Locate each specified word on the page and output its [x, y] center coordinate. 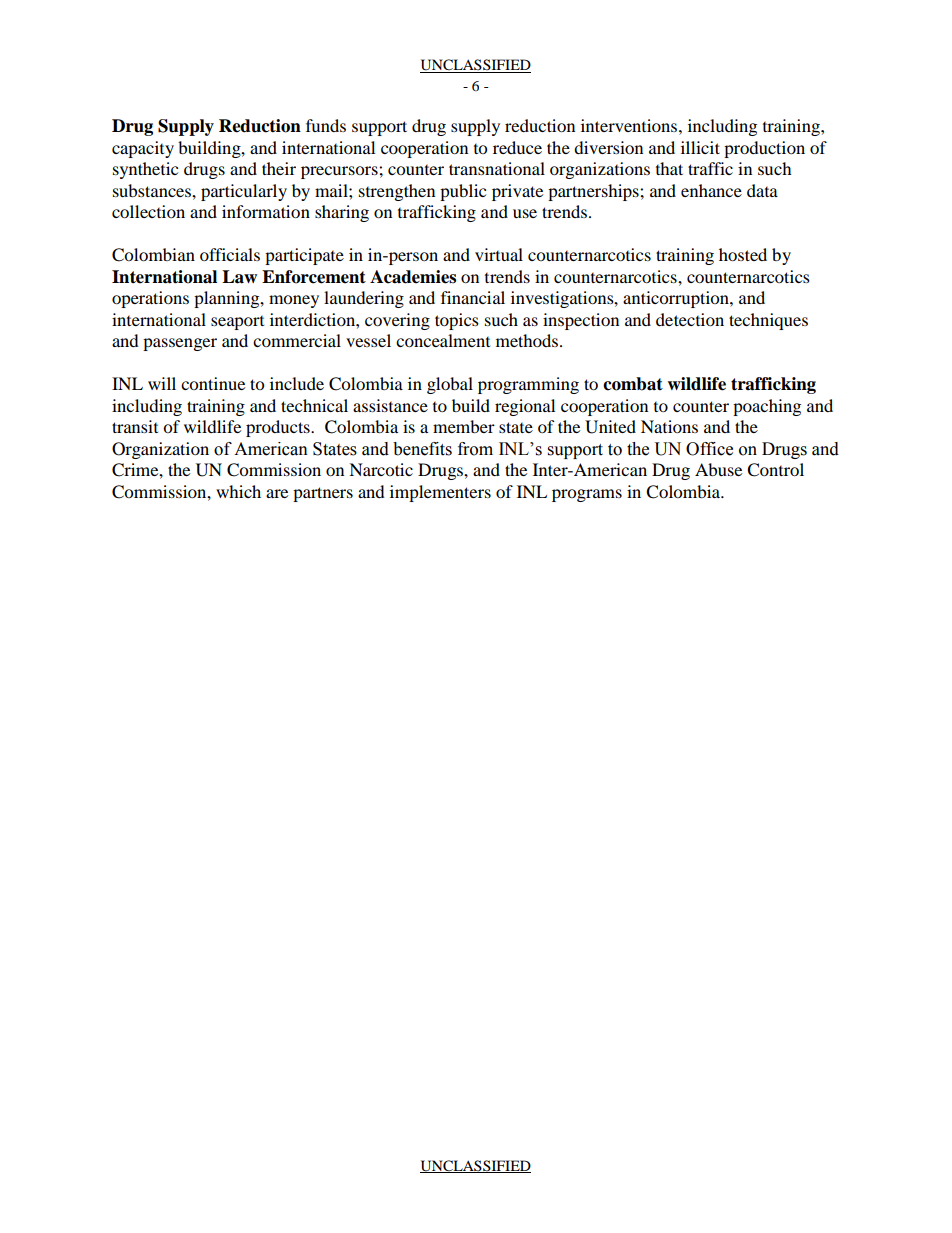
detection [690, 319]
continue [213, 383]
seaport [237, 323]
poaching [767, 407]
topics [457, 321]
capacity [143, 149]
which [238, 491]
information [266, 211]
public [463, 192]
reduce [517, 147]
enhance [711, 190]
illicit [700, 147]
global [450, 385]
